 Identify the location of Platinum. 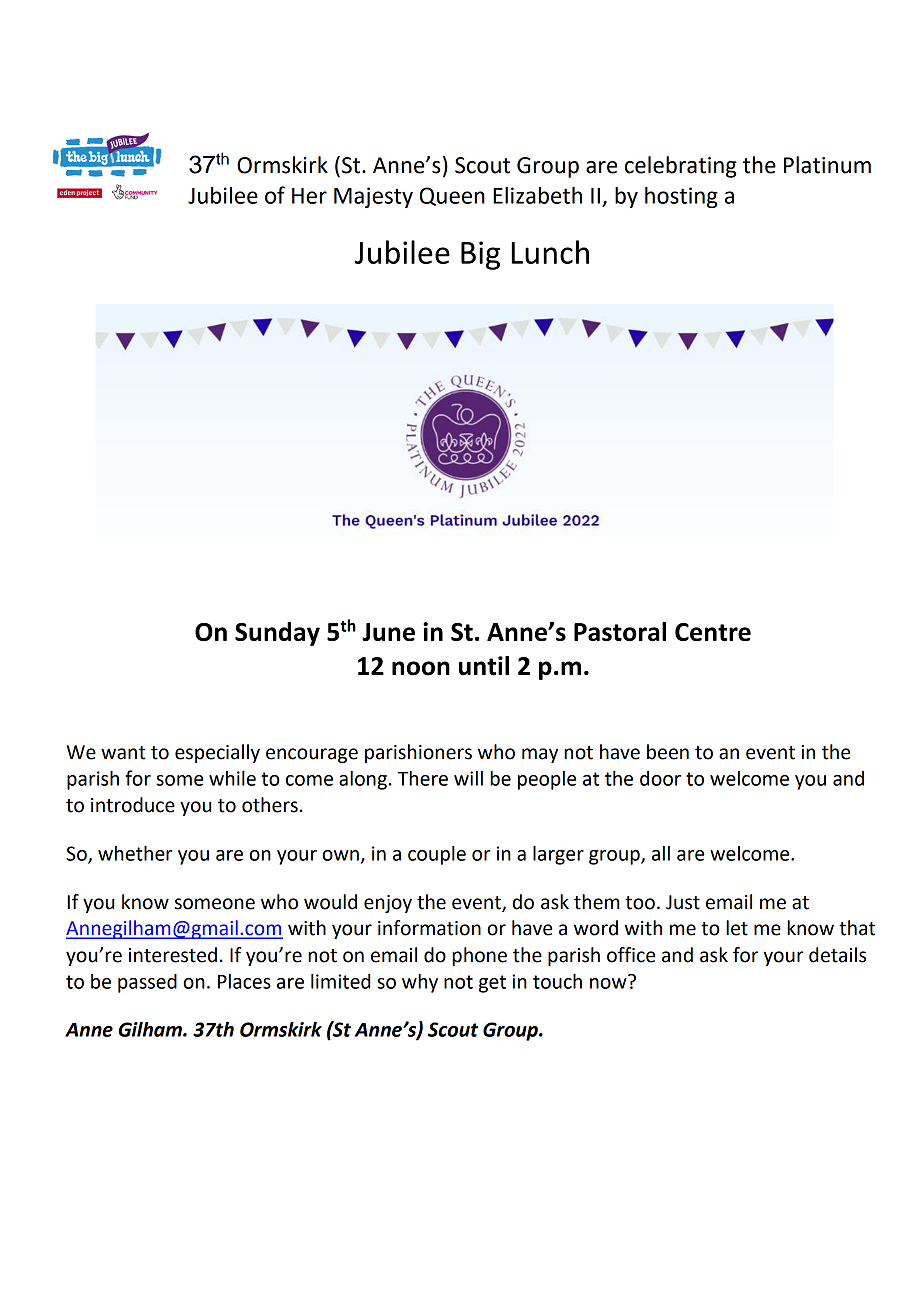
(827, 165).
